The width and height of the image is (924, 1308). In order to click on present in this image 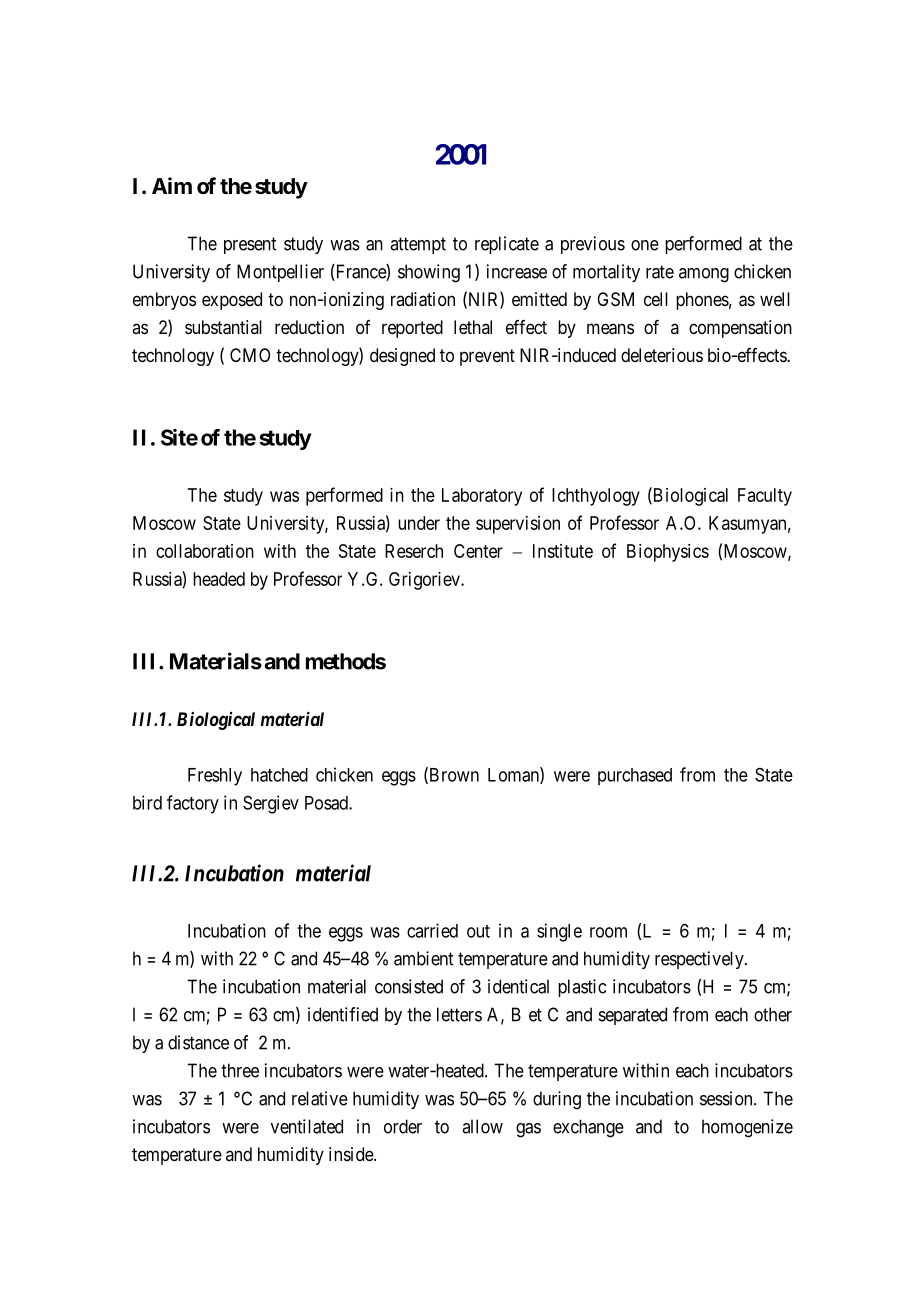, I will do `click(250, 245)`.
